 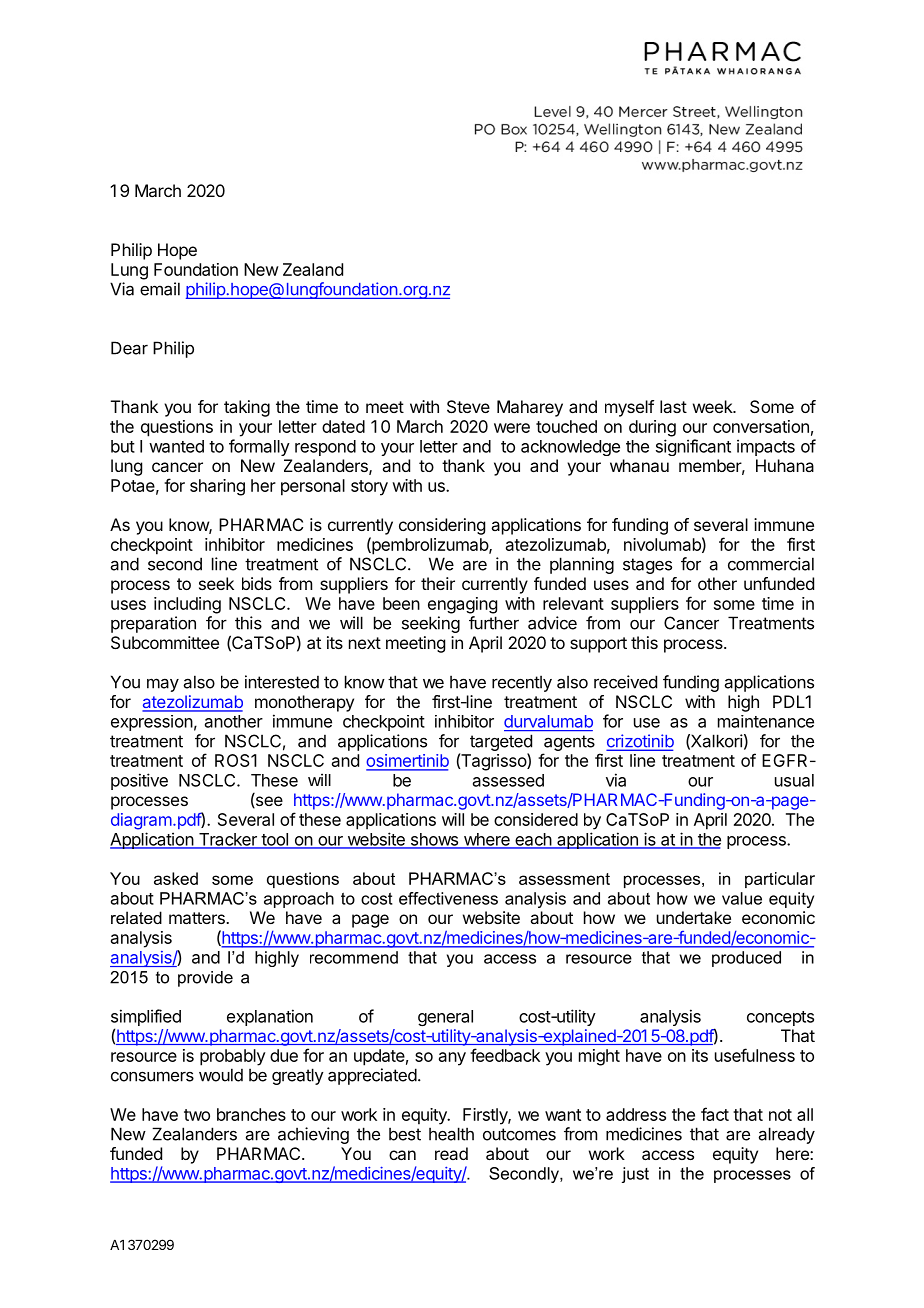 What do you see at coordinates (217, 487) in the page?
I see `sharing` at bounding box center [217, 487].
